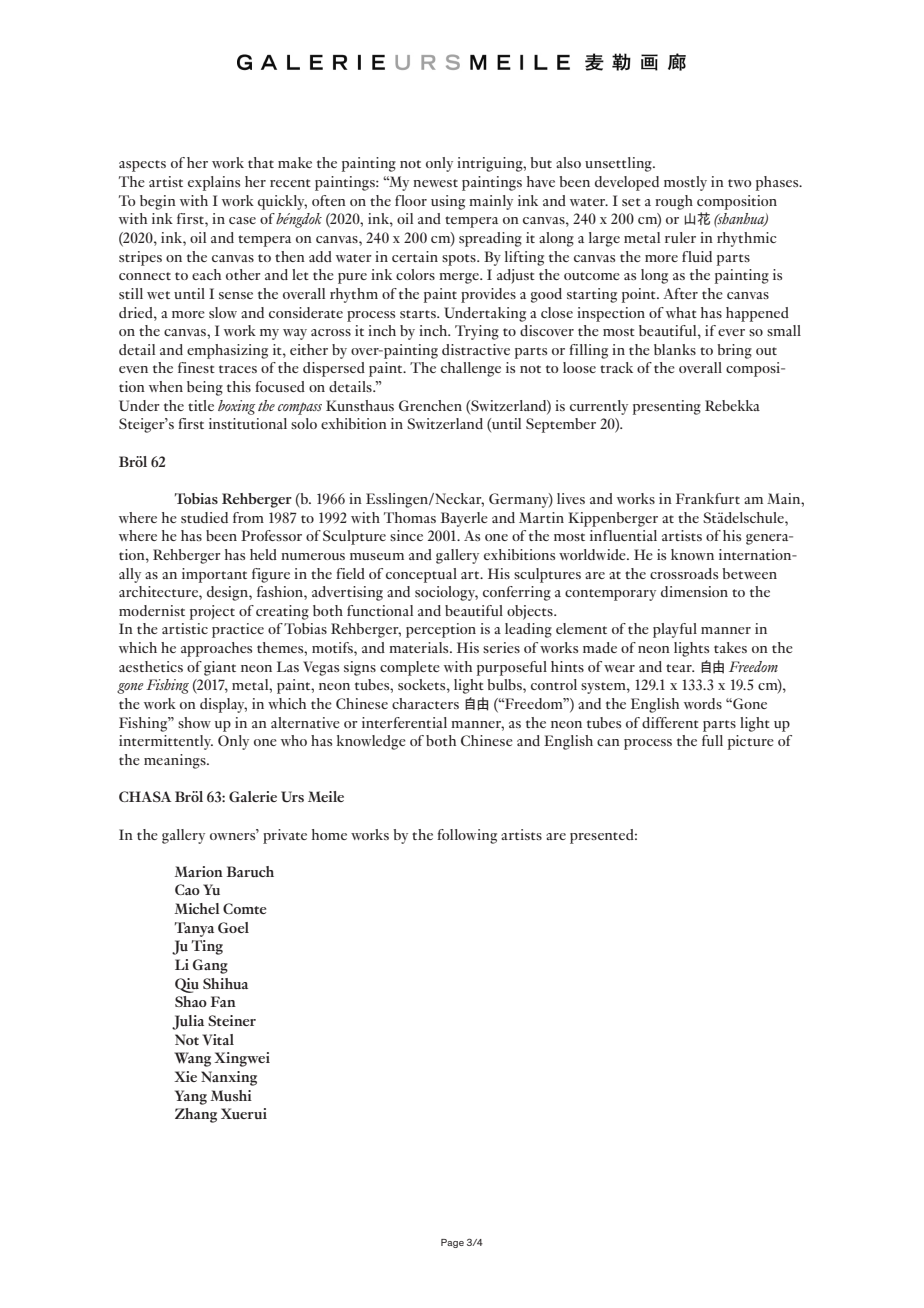 The image size is (924, 1308). I want to click on Mushi, so click(231, 1095).
